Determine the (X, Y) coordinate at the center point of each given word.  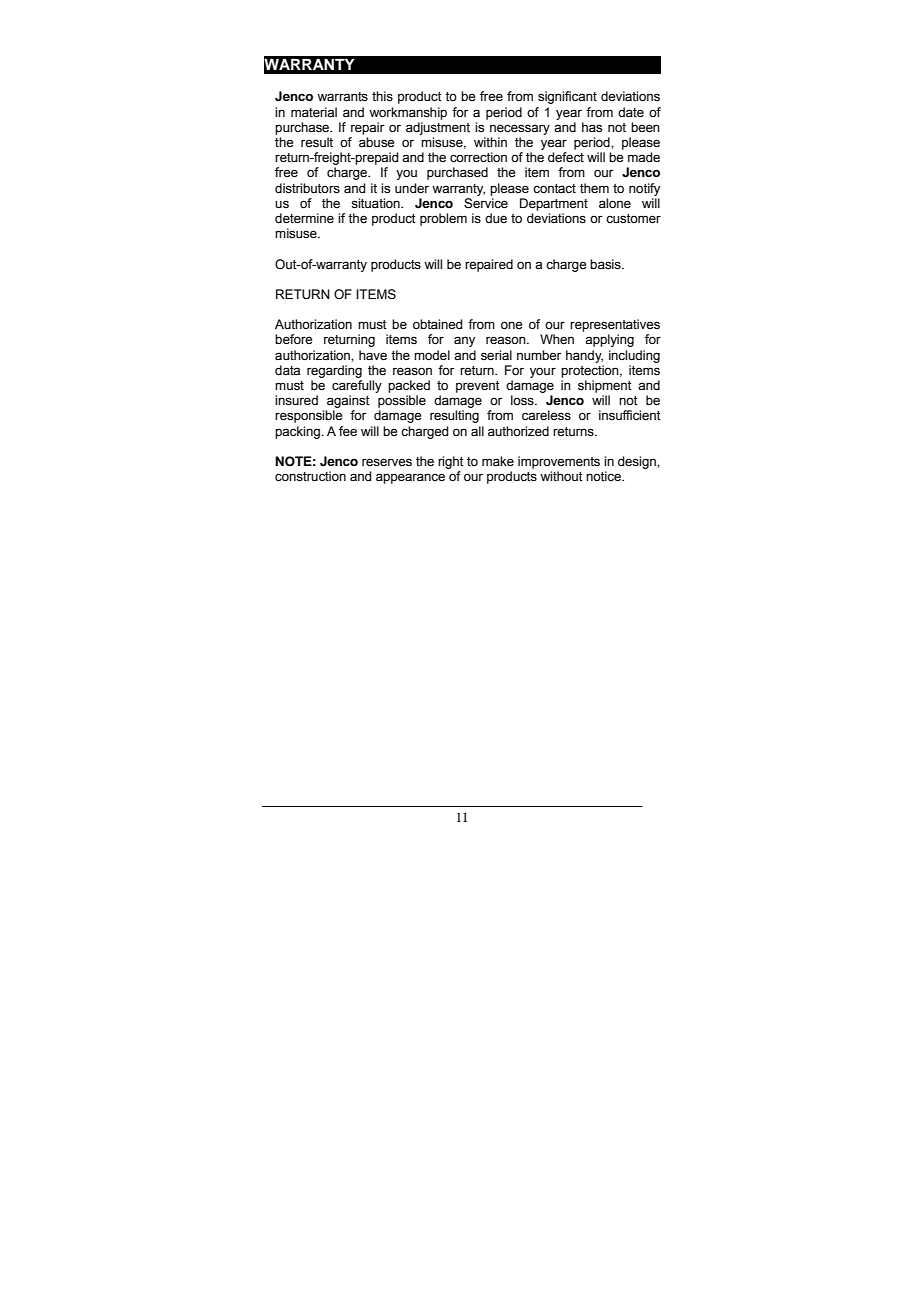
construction (310, 476)
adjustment (438, 128)
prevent (478, 387)
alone (615, 203)
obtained (438, 324)
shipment (605, 386)
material (314, 112)
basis (606, 264)
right (451, 462)
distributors (307, 188)
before (293, 339)
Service (486, 203)
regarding (334, 371)
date (631, 112)
